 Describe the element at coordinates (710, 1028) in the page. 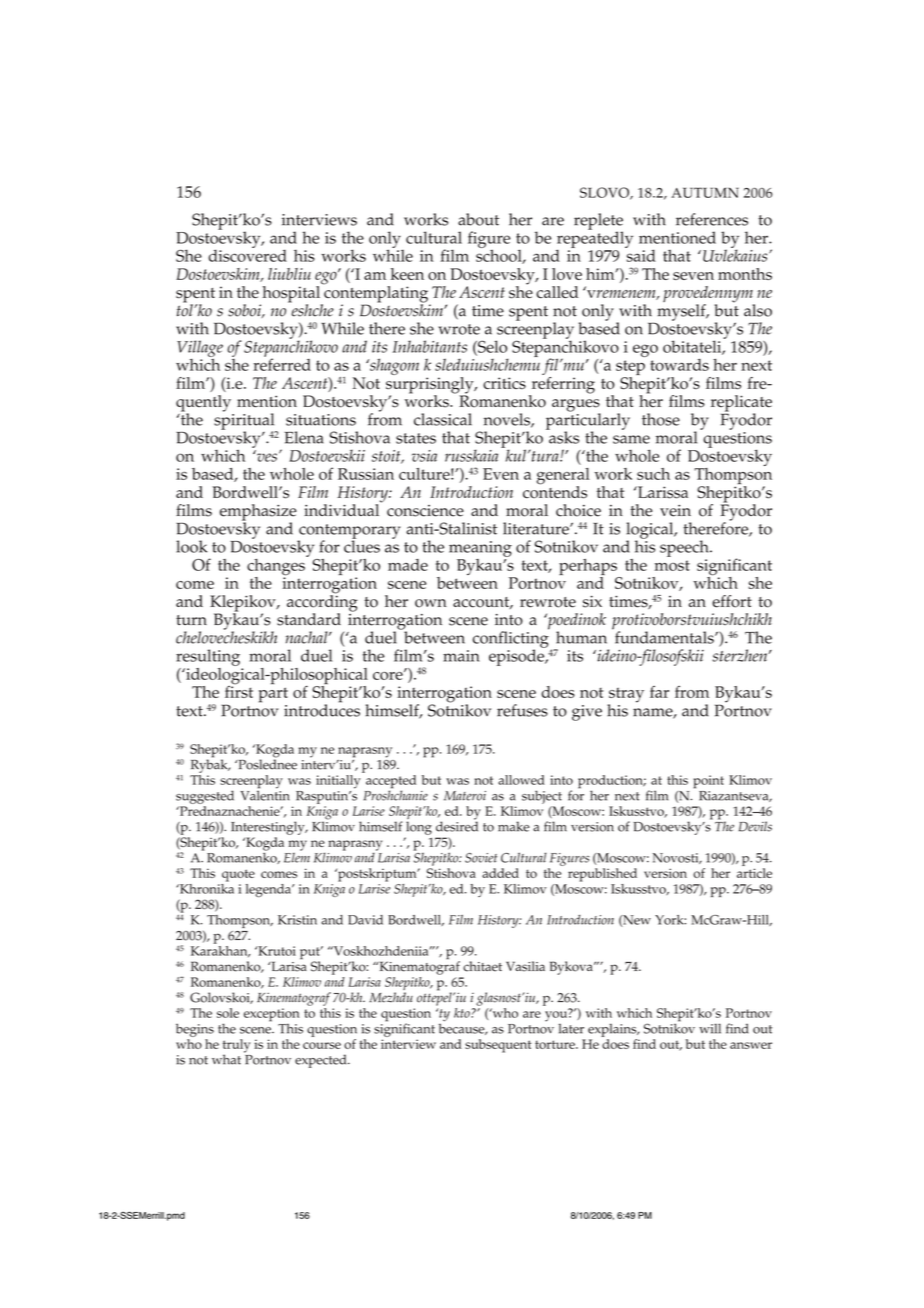

I see `will` at that location.
